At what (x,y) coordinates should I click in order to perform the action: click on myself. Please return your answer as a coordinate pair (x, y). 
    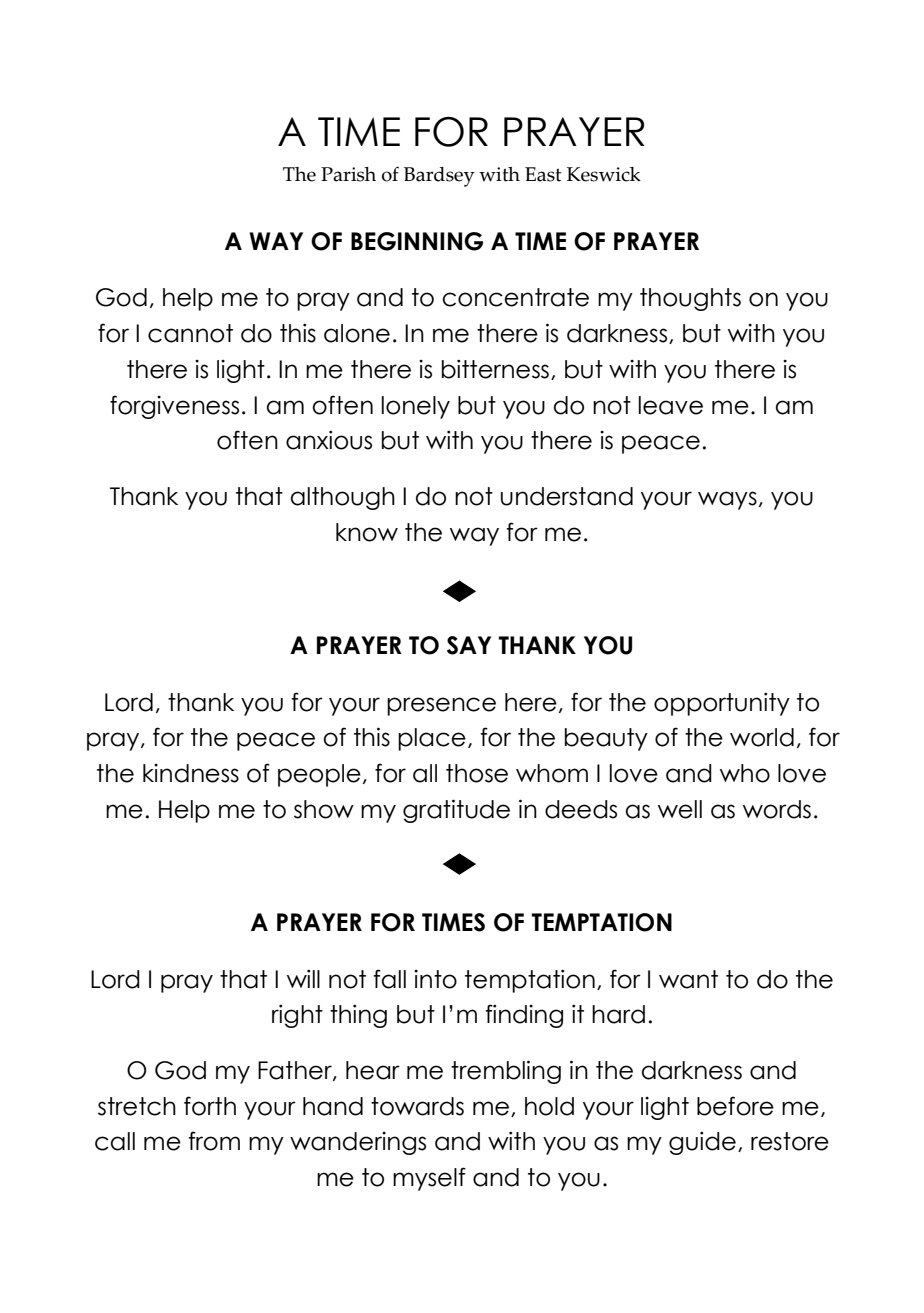
    Looking at the image, I should click on (429, 1179).
